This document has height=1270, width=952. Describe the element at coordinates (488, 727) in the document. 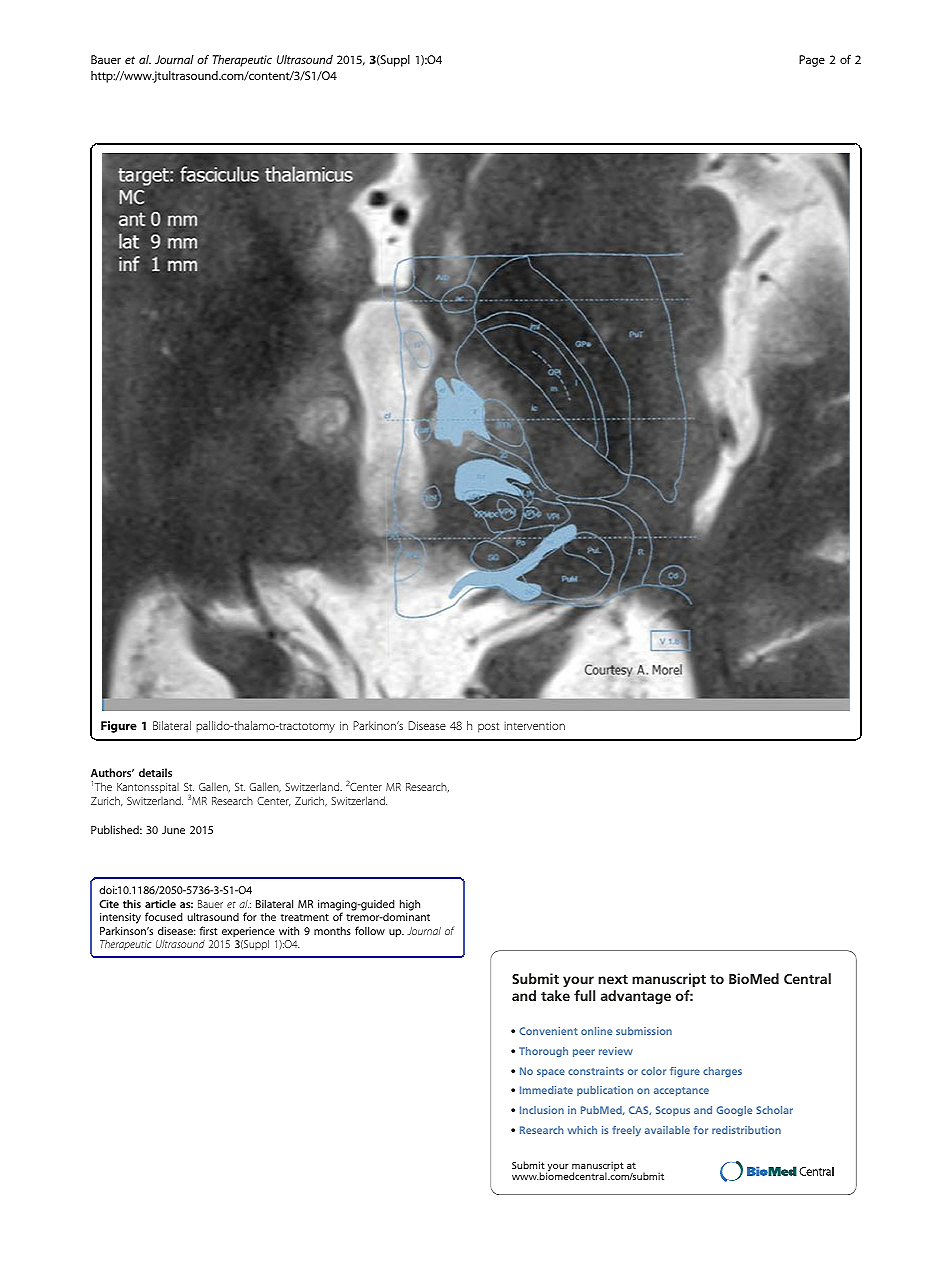

I see `post` at that location.
